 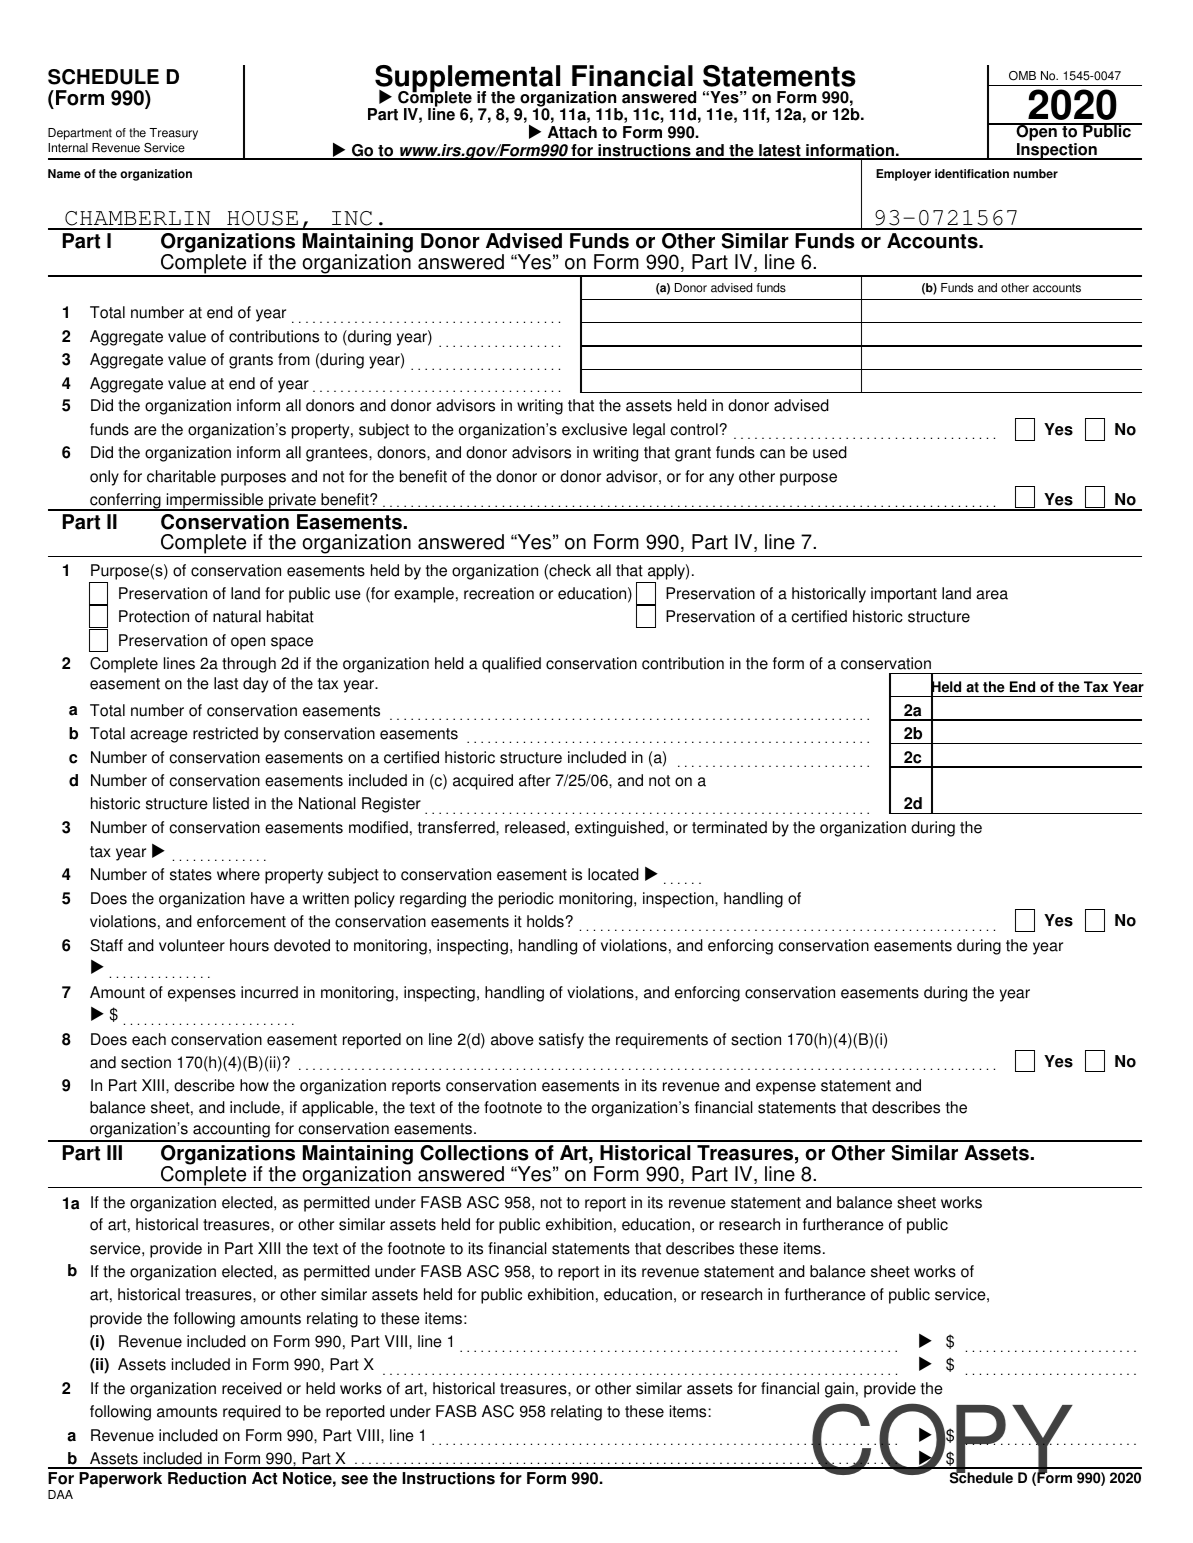 I want to click on Reduction, so click(x=207, y=1478).
